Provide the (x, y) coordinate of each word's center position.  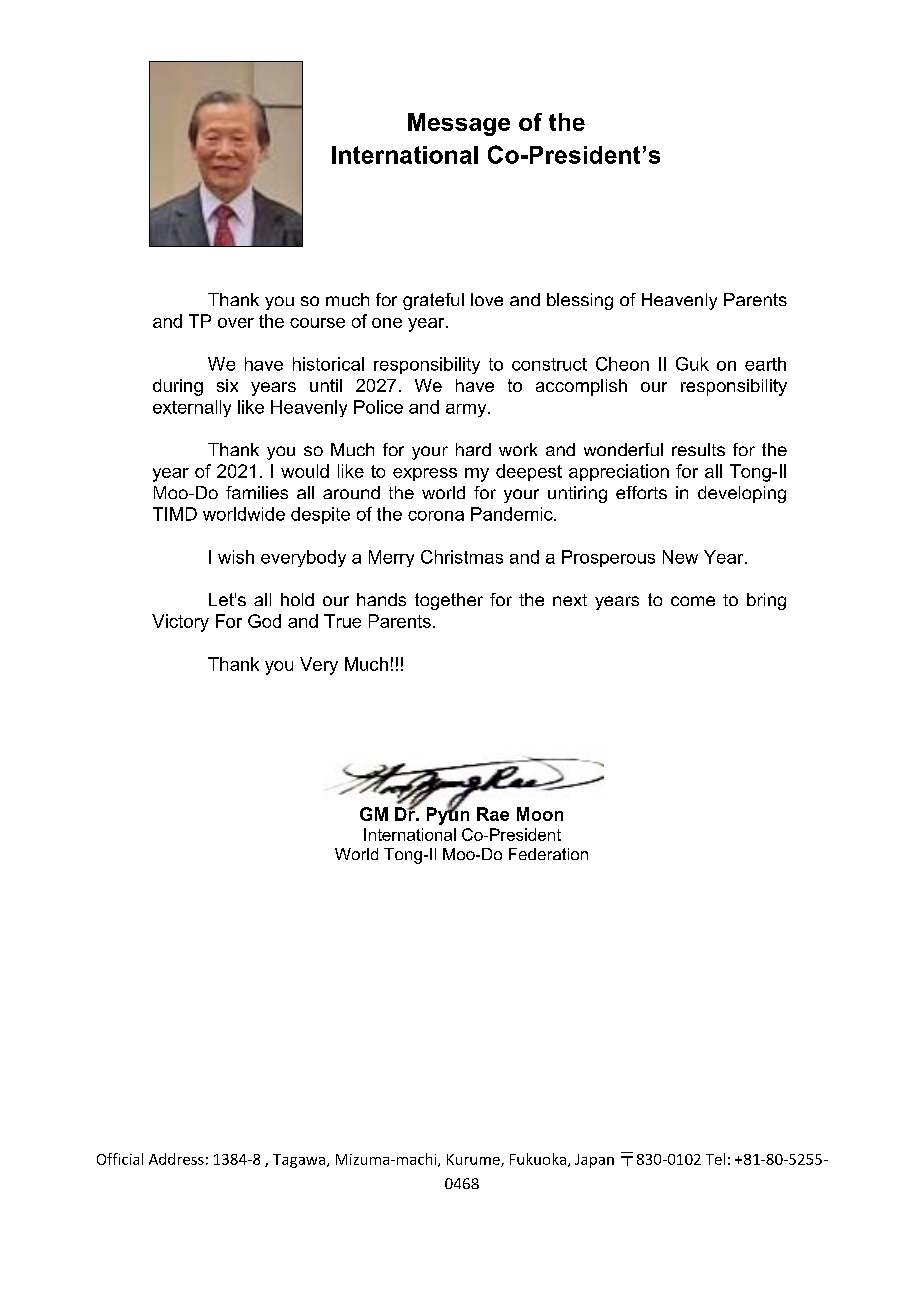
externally (192, 408)
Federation (548, 854)
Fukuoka (538, 1159)
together (449, 601)
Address (176, 1159)
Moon (540, 814)
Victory (180, 623)
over (236, 323)
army (467, 410)
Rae (493, 814)
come (693, 601)
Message (459, 124)
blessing (580, 301)
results (698, 449)
